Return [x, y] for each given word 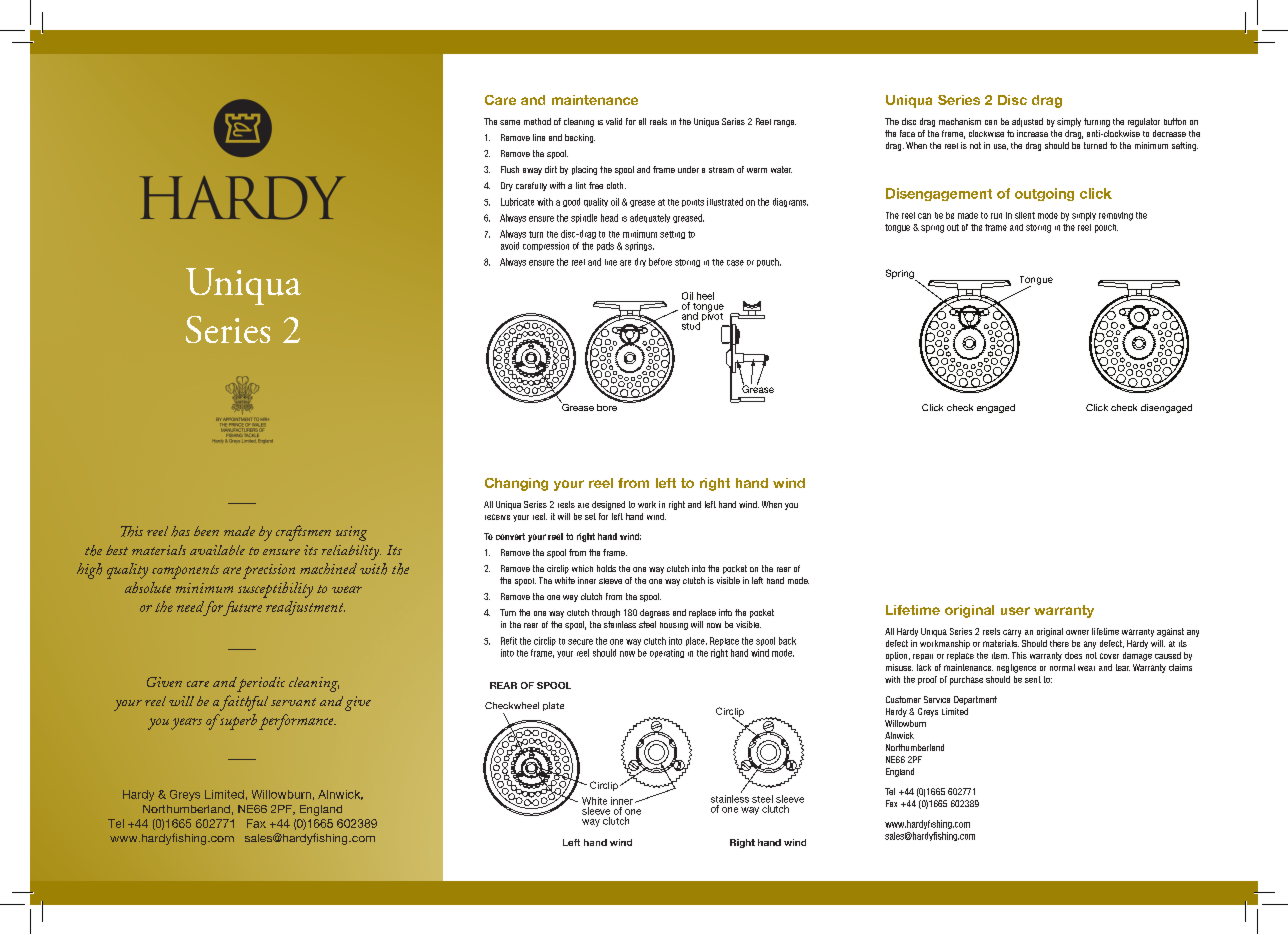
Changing [516, 484]
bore [608, 406]
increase [1032, 133]
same [510, 122]
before [660, 262]
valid [614, 121]
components [185, 572]
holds [606, 568]
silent [1025, 215]
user [1015, 611]
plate [553, 706]
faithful [244, 703]
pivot [711, 317]
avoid [510, 246]
